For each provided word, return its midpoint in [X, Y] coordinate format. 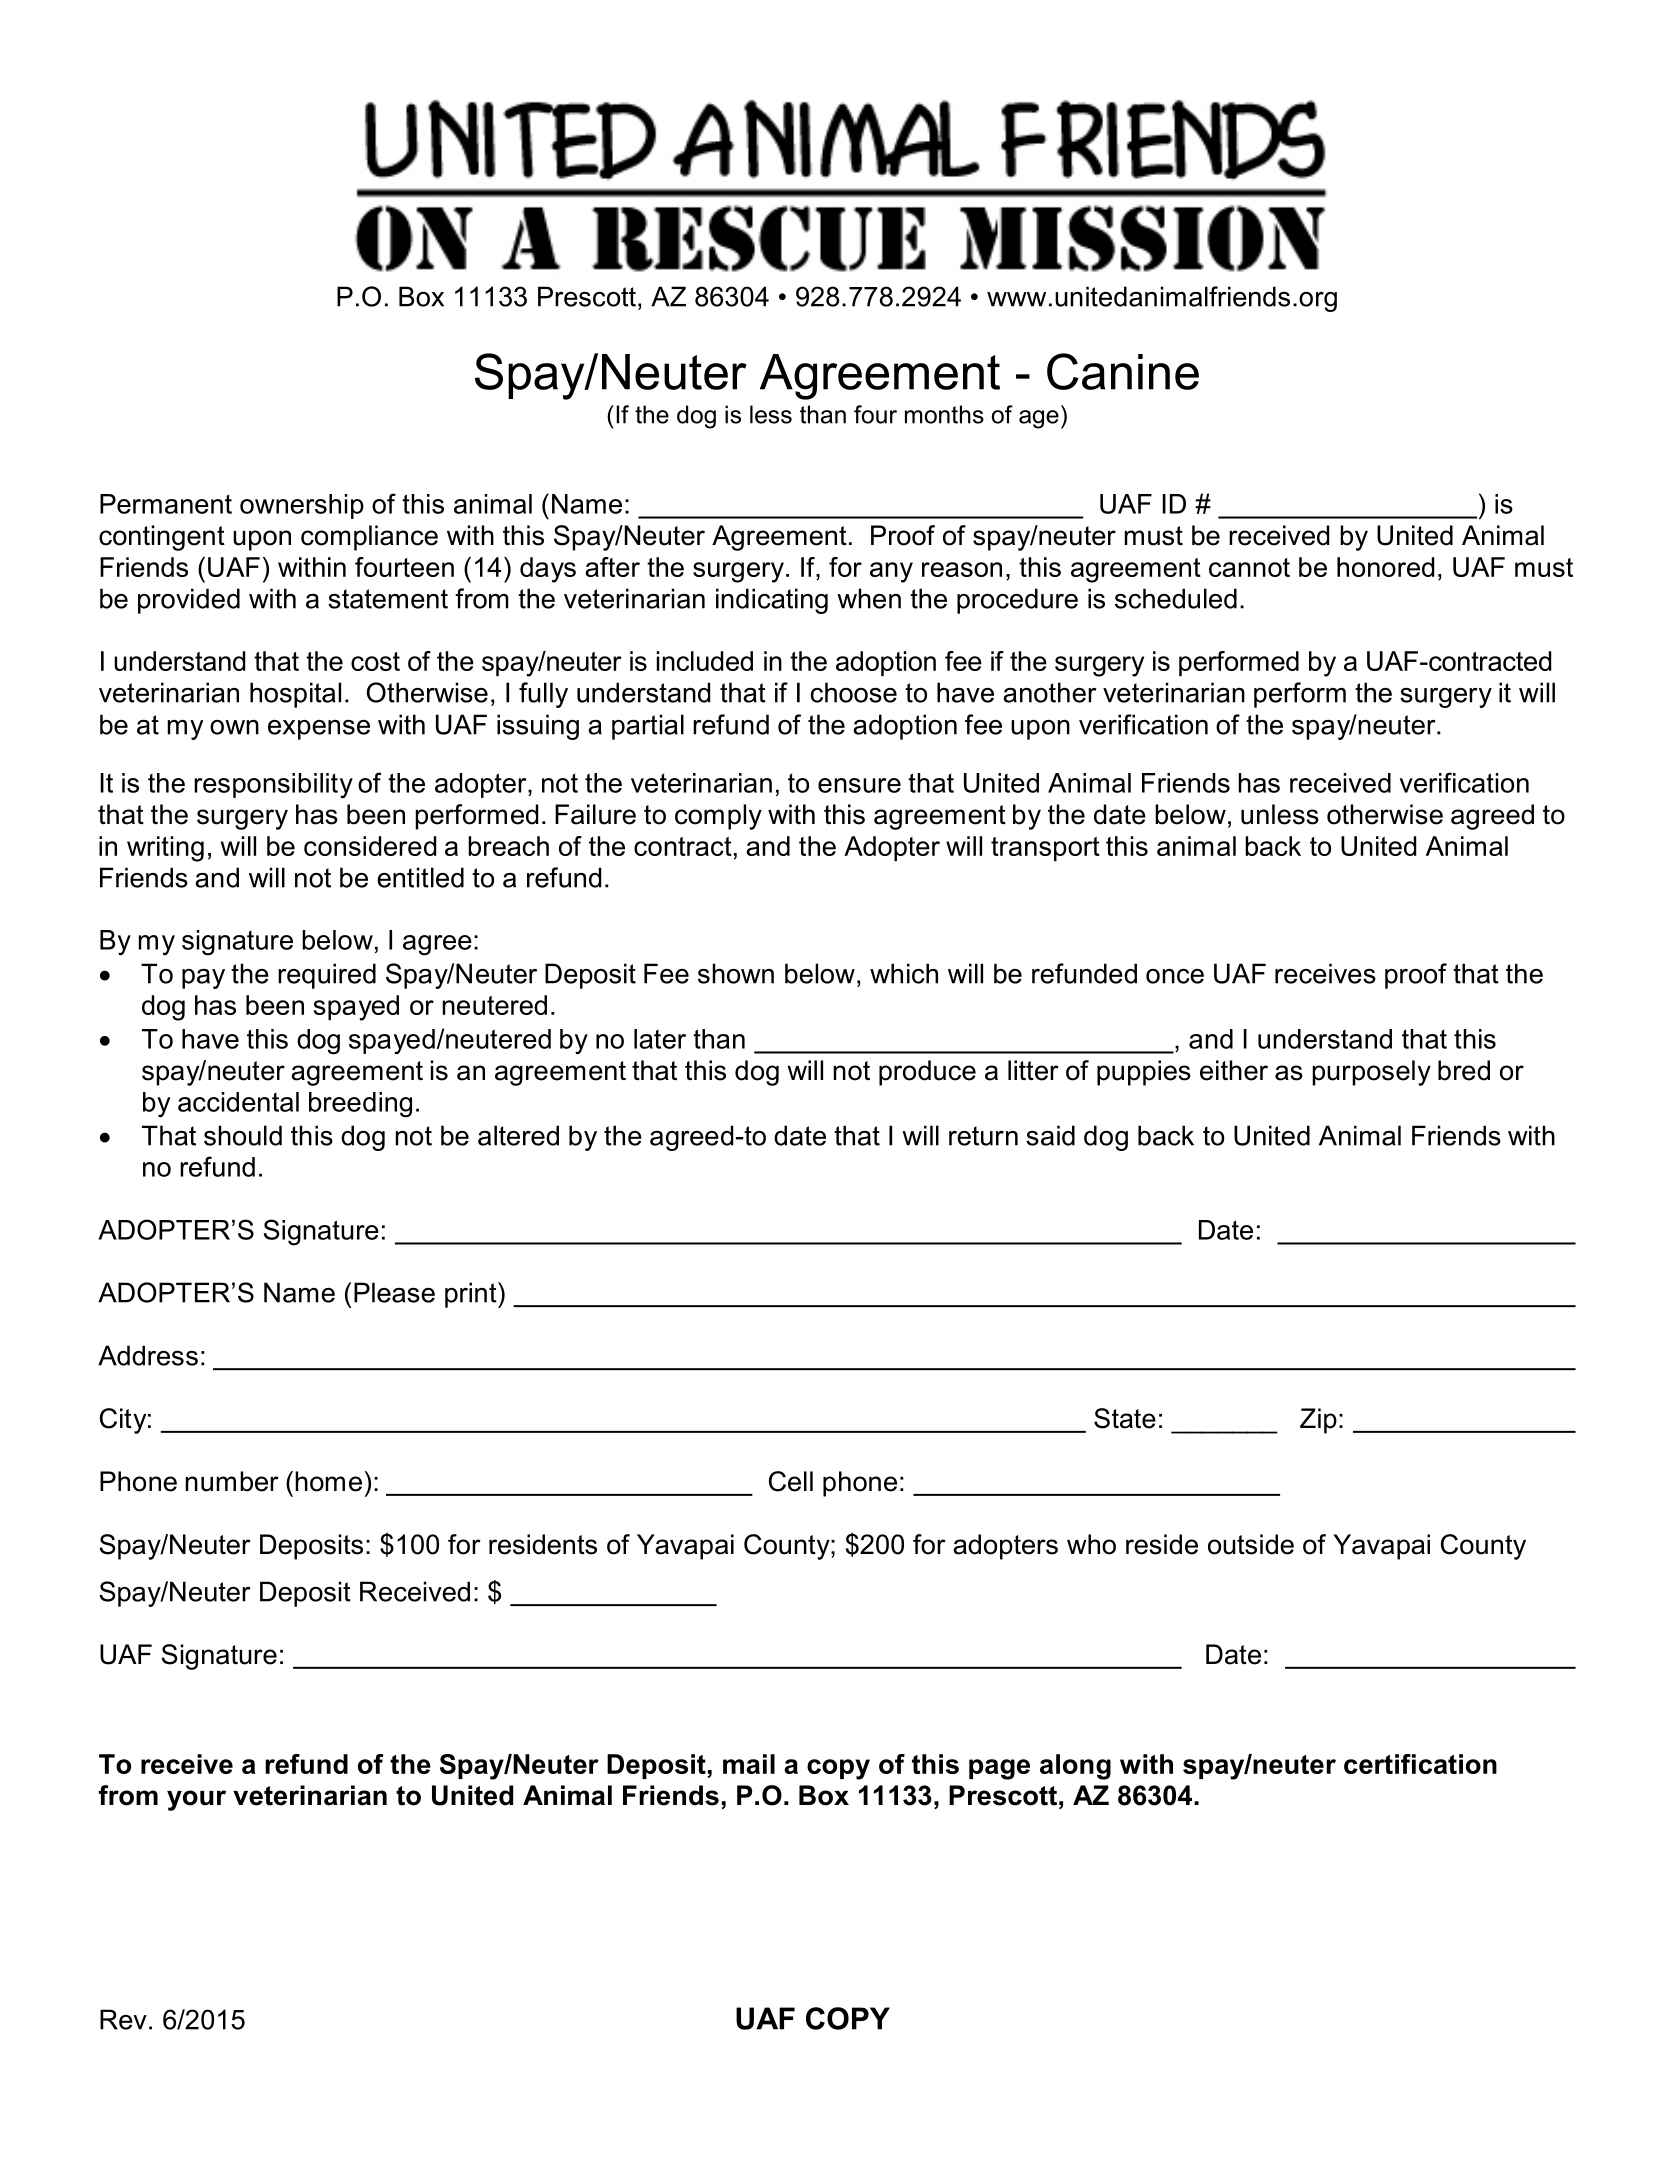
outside [1251, 1544]
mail [749, 1764]
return [983, 1136]
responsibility [273, 786]
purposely [1371, 1073]
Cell [791, 1481]
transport [1045, 849]
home [328, 1481]
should [243, 1135]
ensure [859, 785]
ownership [302, 506]
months [944, 414]
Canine [1123, 371]
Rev [123, 2019]
